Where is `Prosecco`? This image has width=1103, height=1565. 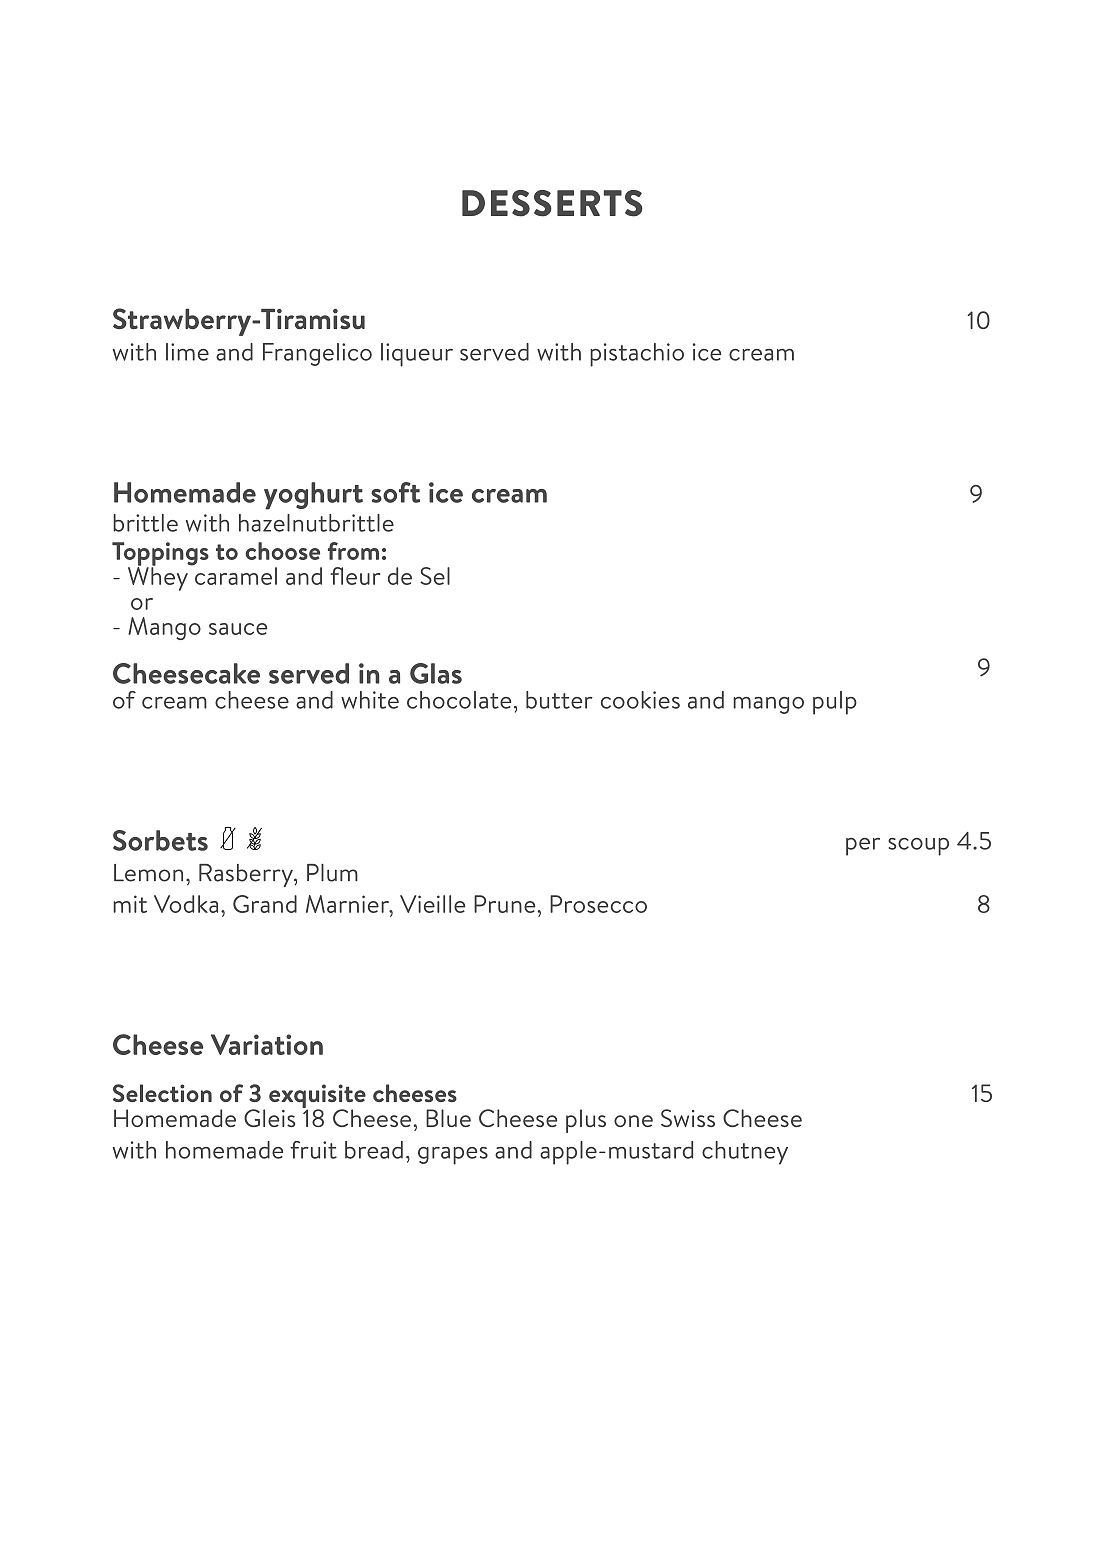 Prosecco is located at coordinates (598, 904).
